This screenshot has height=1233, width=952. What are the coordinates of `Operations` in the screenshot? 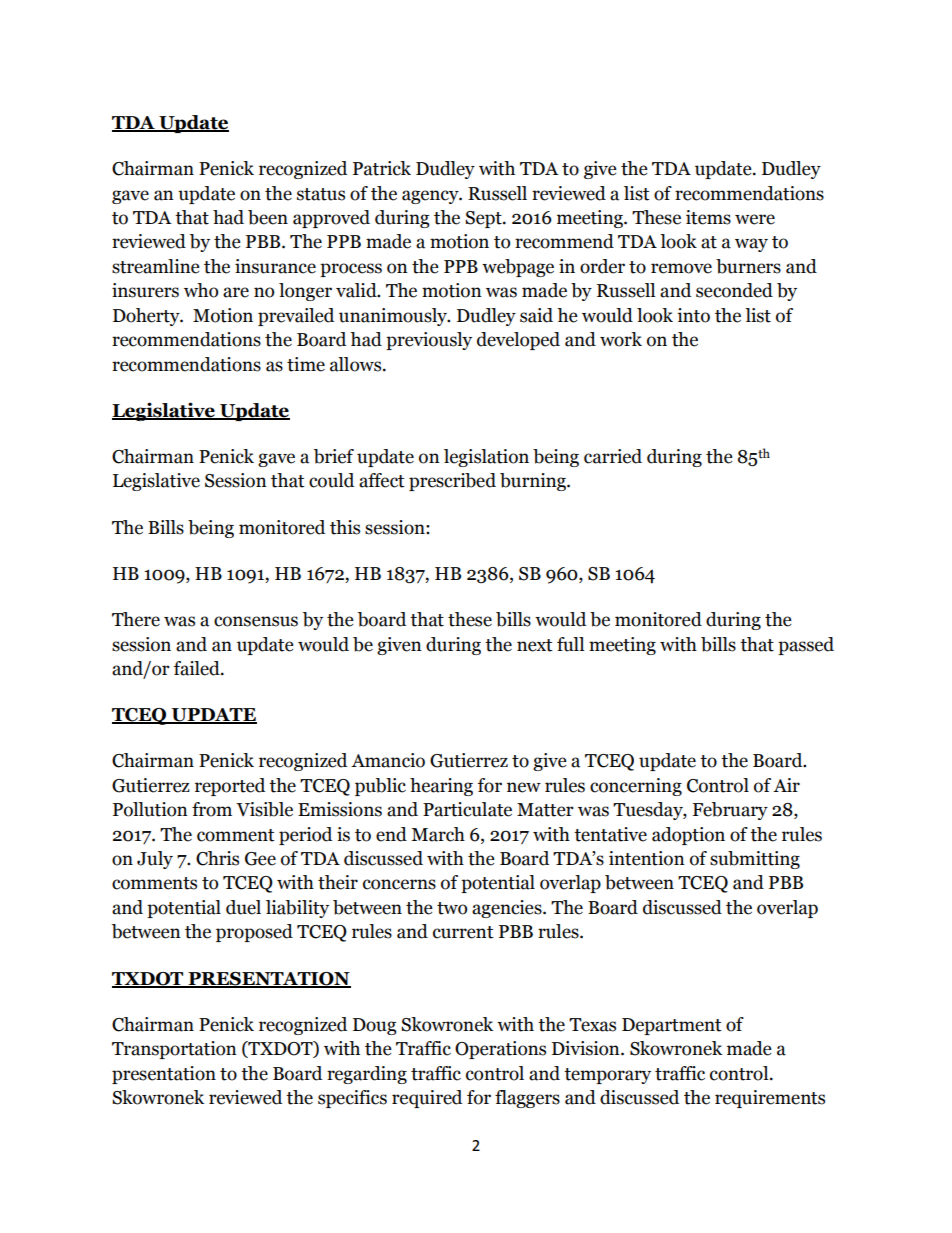 It's located at (500, 1050).
